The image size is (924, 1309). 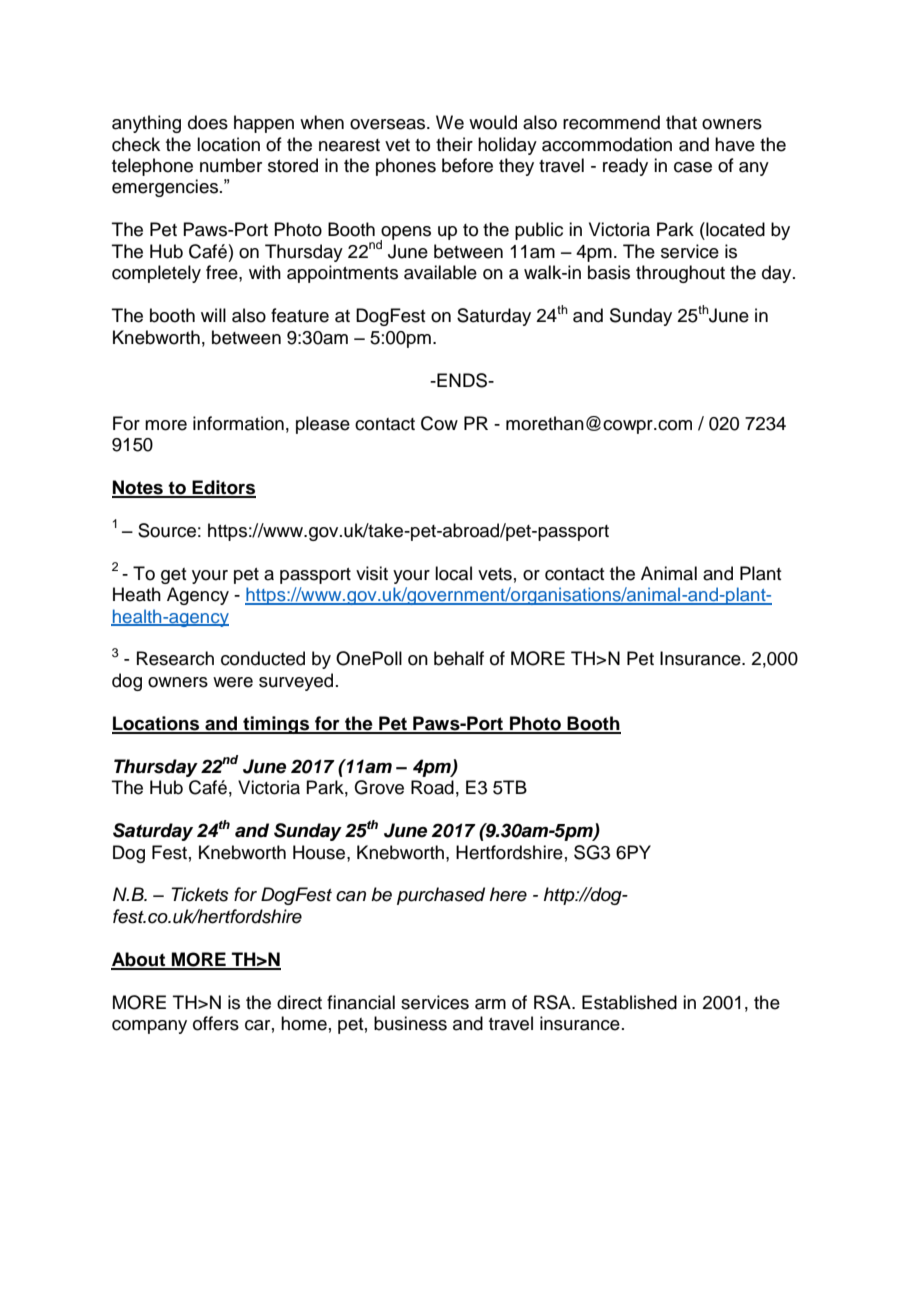 What do you see at coordinates (629, 1002) in the screenshot?
I see `Established` at bounding box center [629, 1002].
